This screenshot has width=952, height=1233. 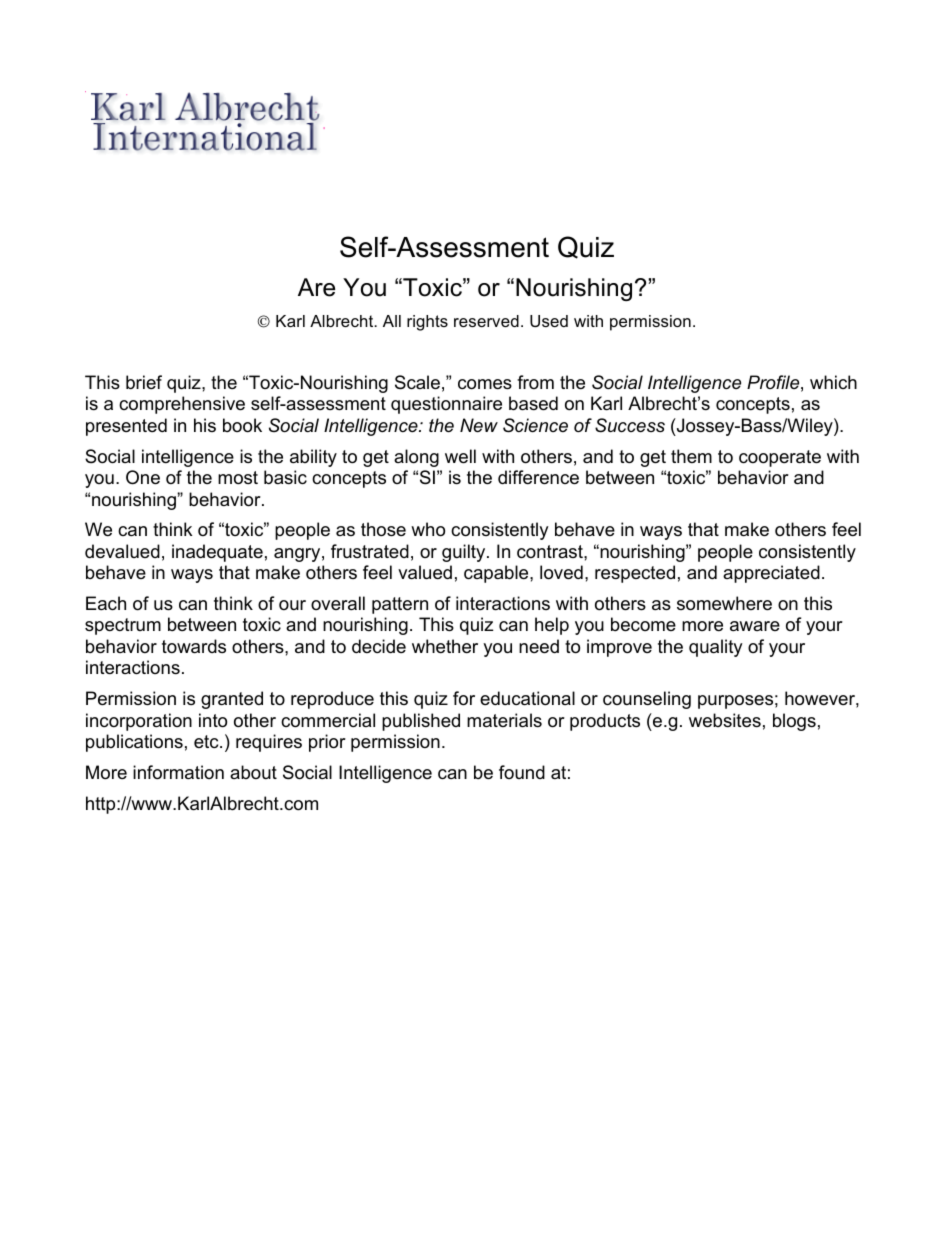 What do you see at coordinates (238, 478) in the screenshot?
I see `most` at bounding box center [238, 478].
